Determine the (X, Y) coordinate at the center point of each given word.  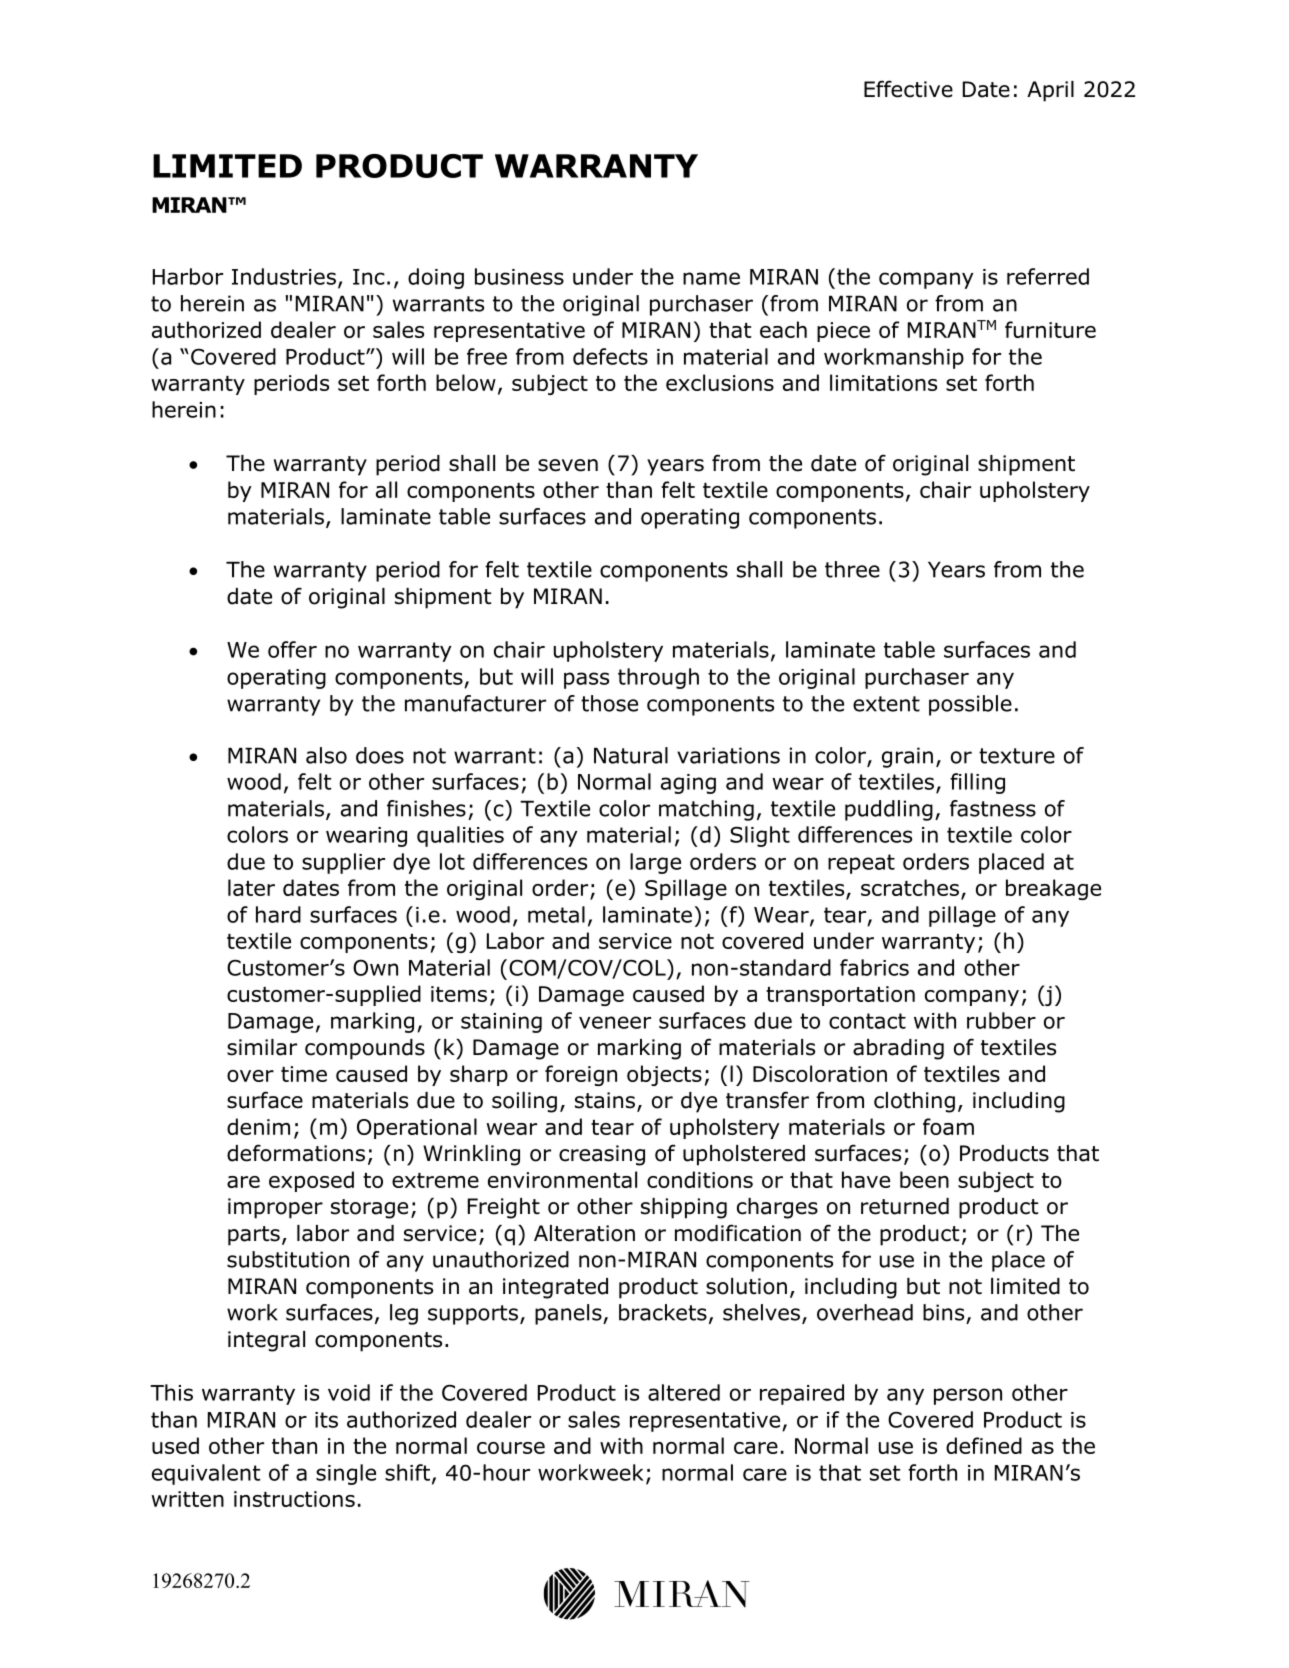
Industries (284, 276)
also (326, 755)
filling (977, 783)
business (519, 276)
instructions (294, 1499)
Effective (908, 89)
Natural (631, 755)
